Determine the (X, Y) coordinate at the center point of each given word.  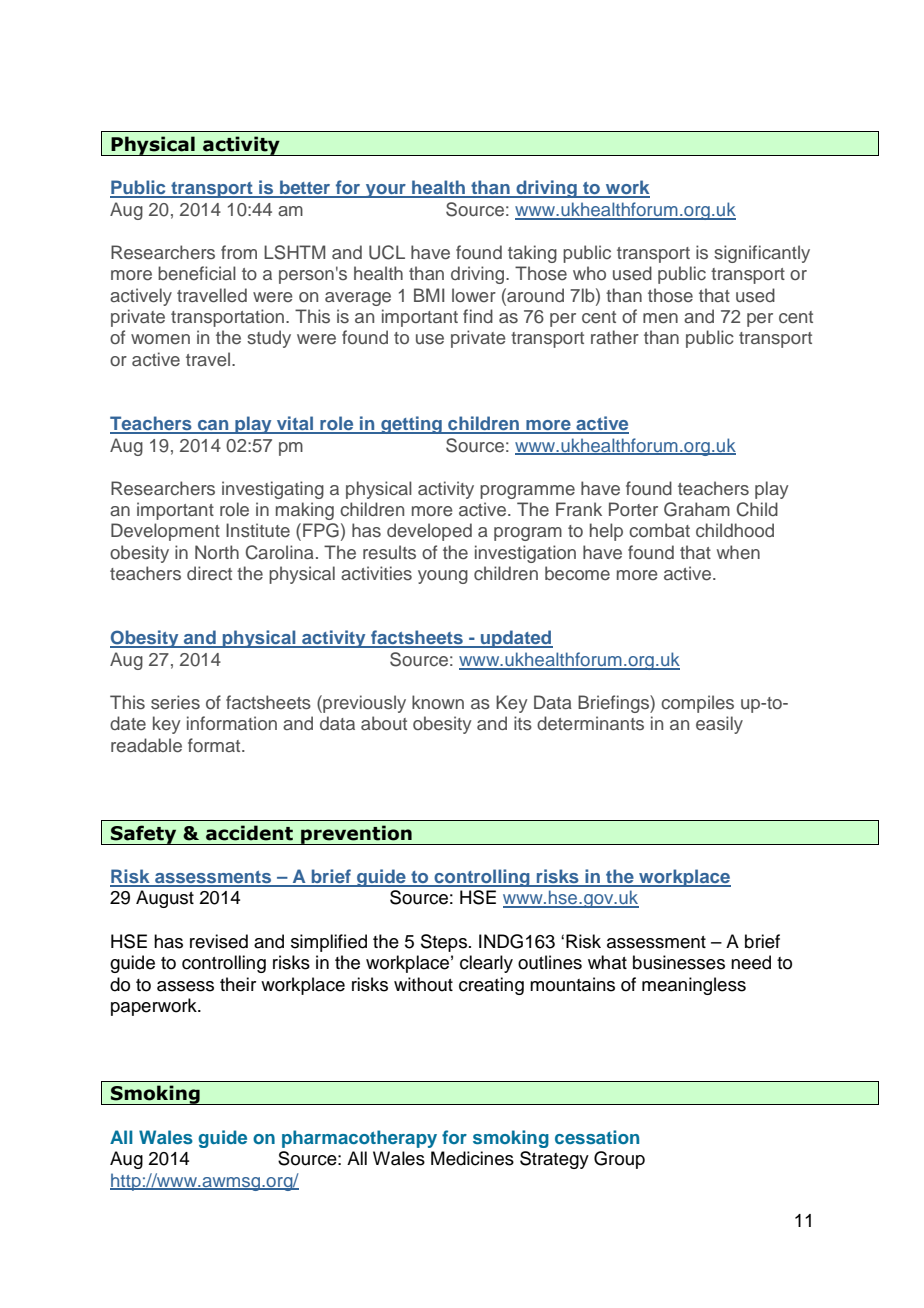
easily (719, 725)
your (386, 191)
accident (249, 833)
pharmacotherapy (359, 1139)
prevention (356, 835)
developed (429, 532)
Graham (697, 509)
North (217, 552)
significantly (762, 254)
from (239, 252)
